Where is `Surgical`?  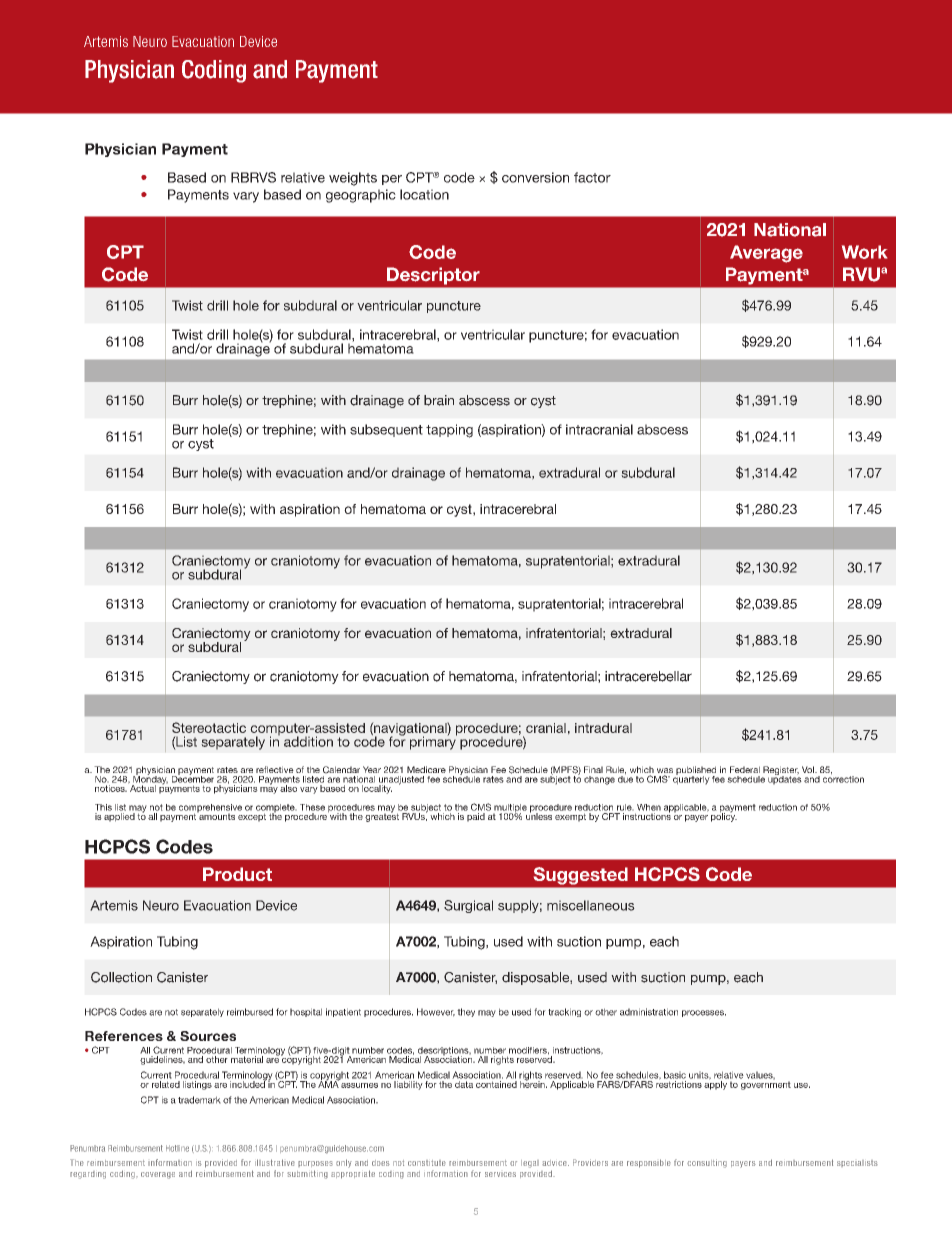
Surgical is located at coordinates (468, 906).
